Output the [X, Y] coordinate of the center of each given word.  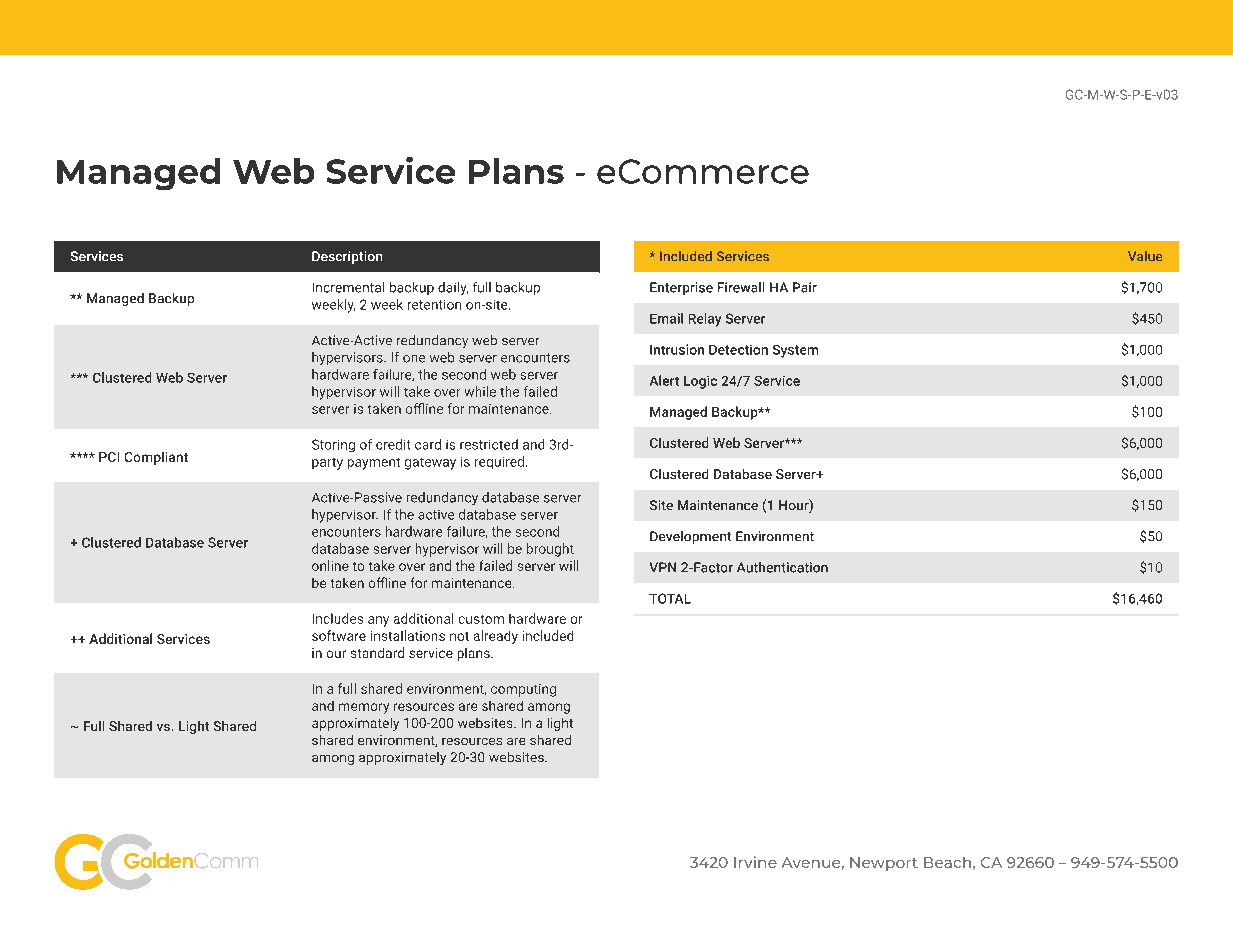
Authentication [782, 567]
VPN [663, 567]
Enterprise [681, 288]
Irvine [755, 862]
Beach [947, 862]
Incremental [348, 287]
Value [1145, 256]
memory [364, 708]
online [330, 565]
